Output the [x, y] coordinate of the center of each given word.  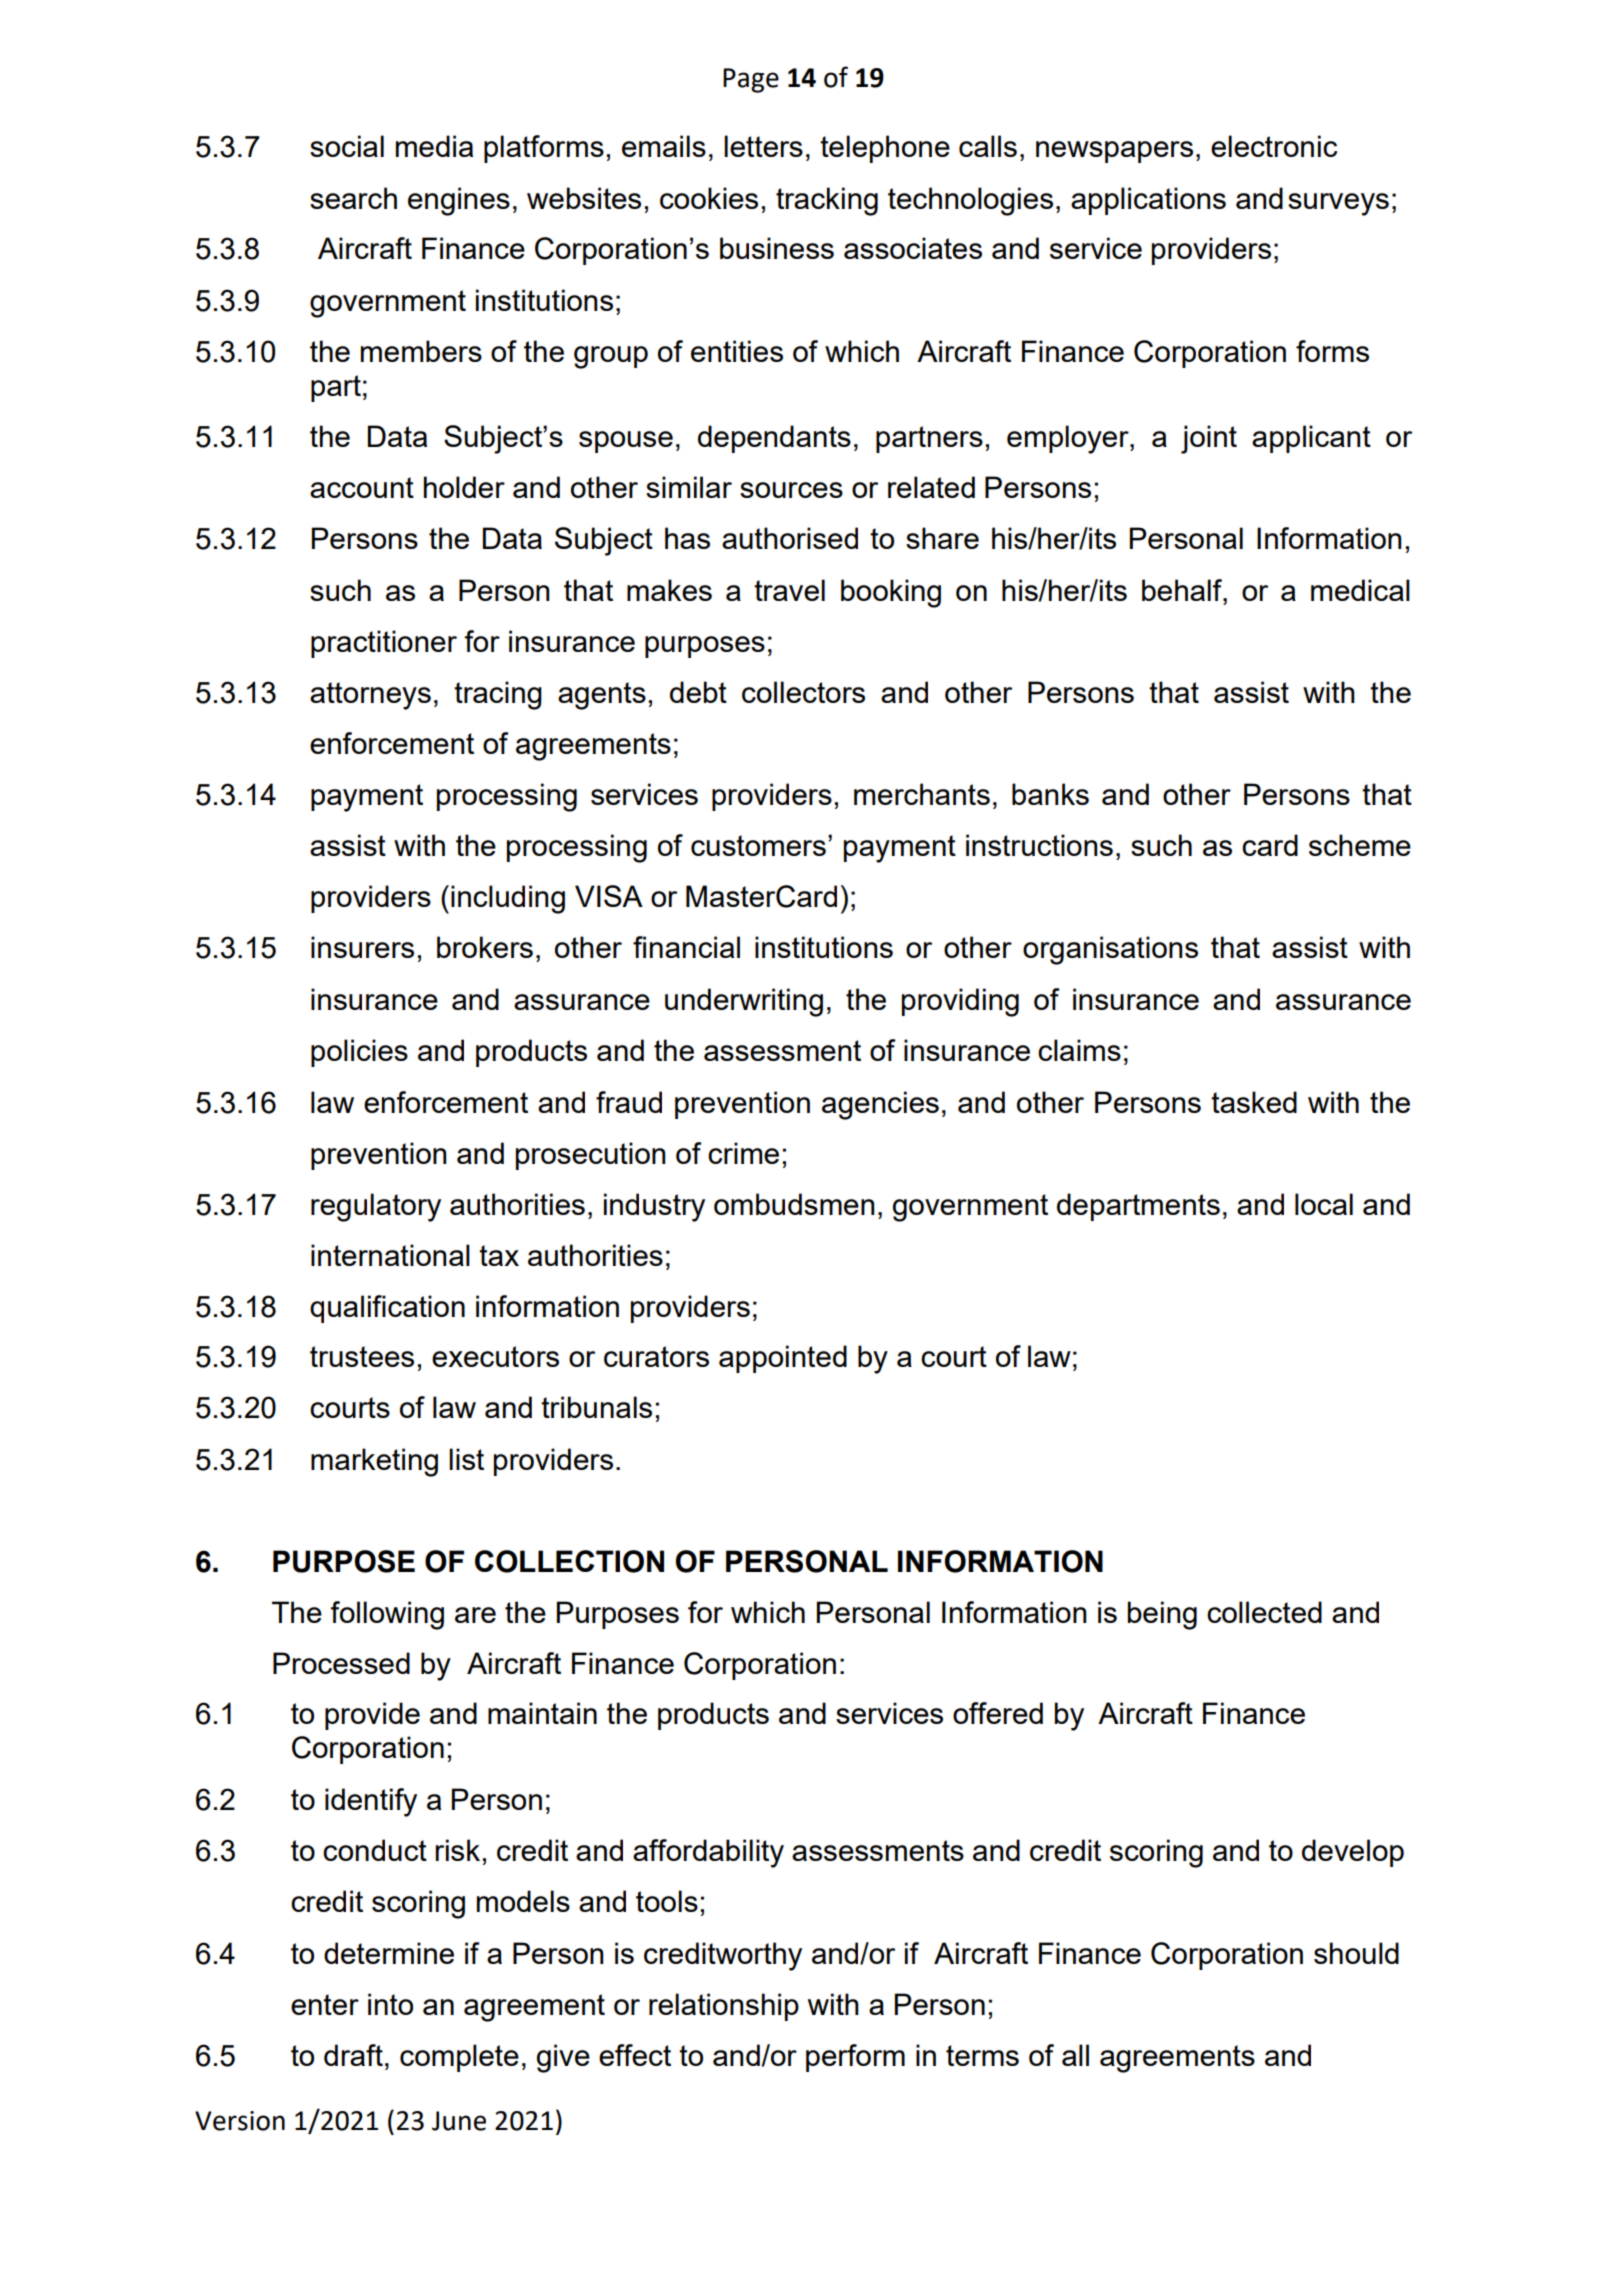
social [347, 146]
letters [763, 146]
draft [353, 2055]
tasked [1254, 1102]
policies [359, 1053]
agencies [880, 1105]
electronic [1274, 146]
